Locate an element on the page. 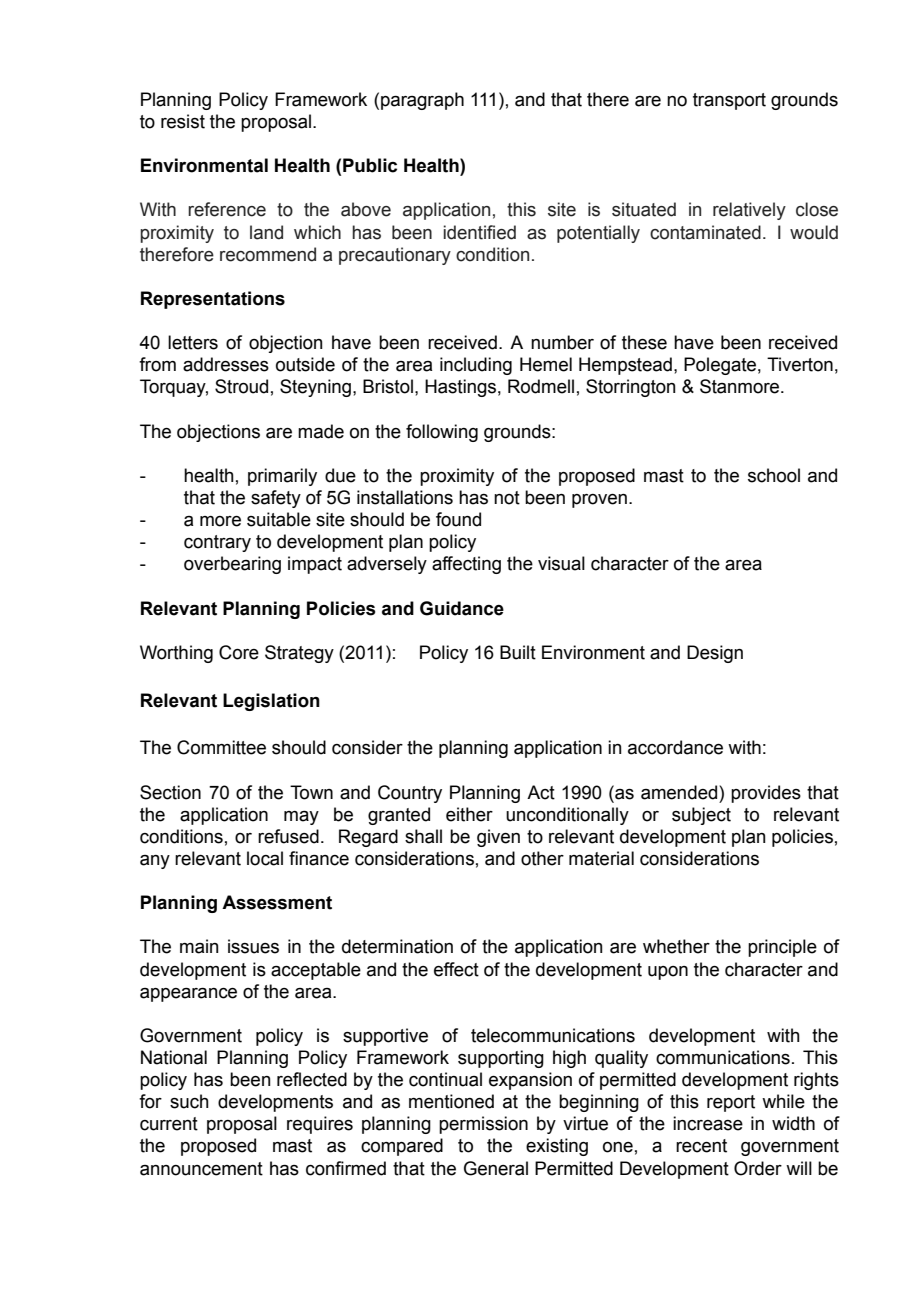  transport is located at coordinates (729, 101).
